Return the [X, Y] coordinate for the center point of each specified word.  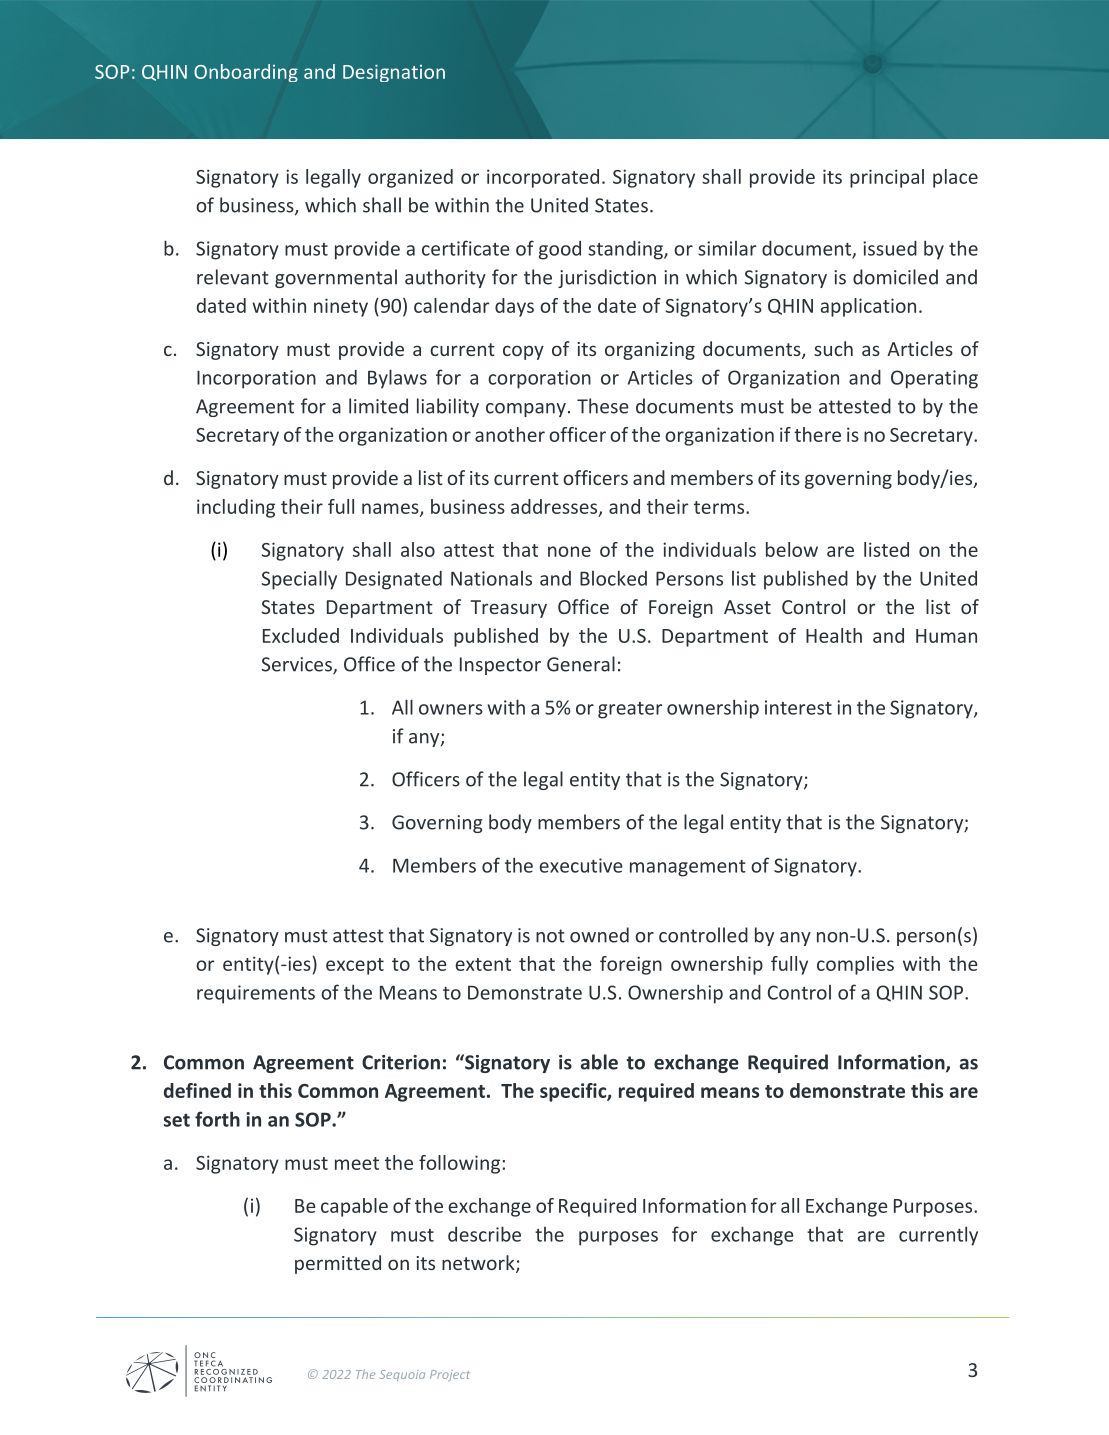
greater [630, 710]
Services [298, 665]
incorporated [543, 178]
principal [887, 178]
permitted [338, 1264]
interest [798, 707]
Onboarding [246, 73]
